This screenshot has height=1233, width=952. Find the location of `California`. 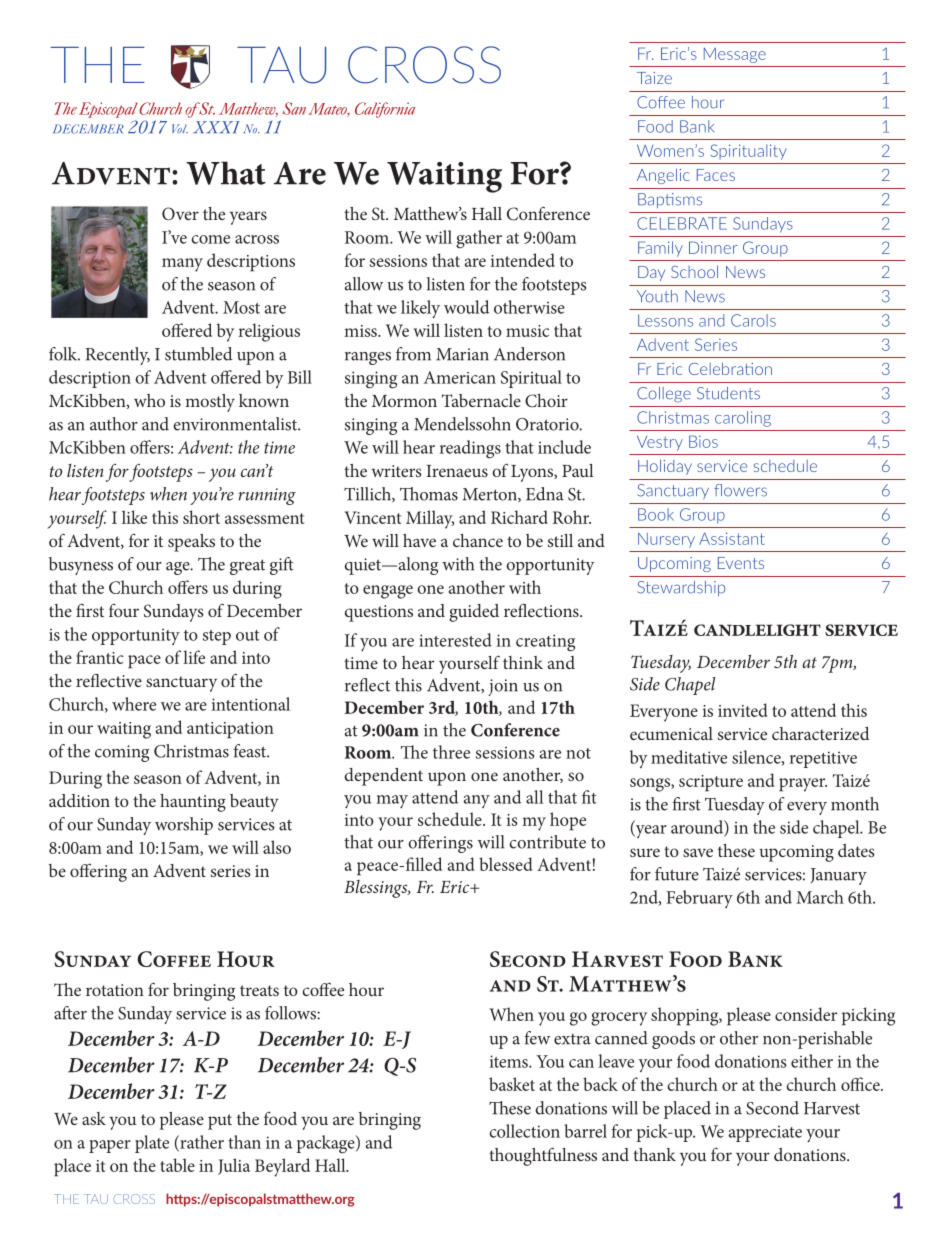

California is located at coordinates (385, 110).
